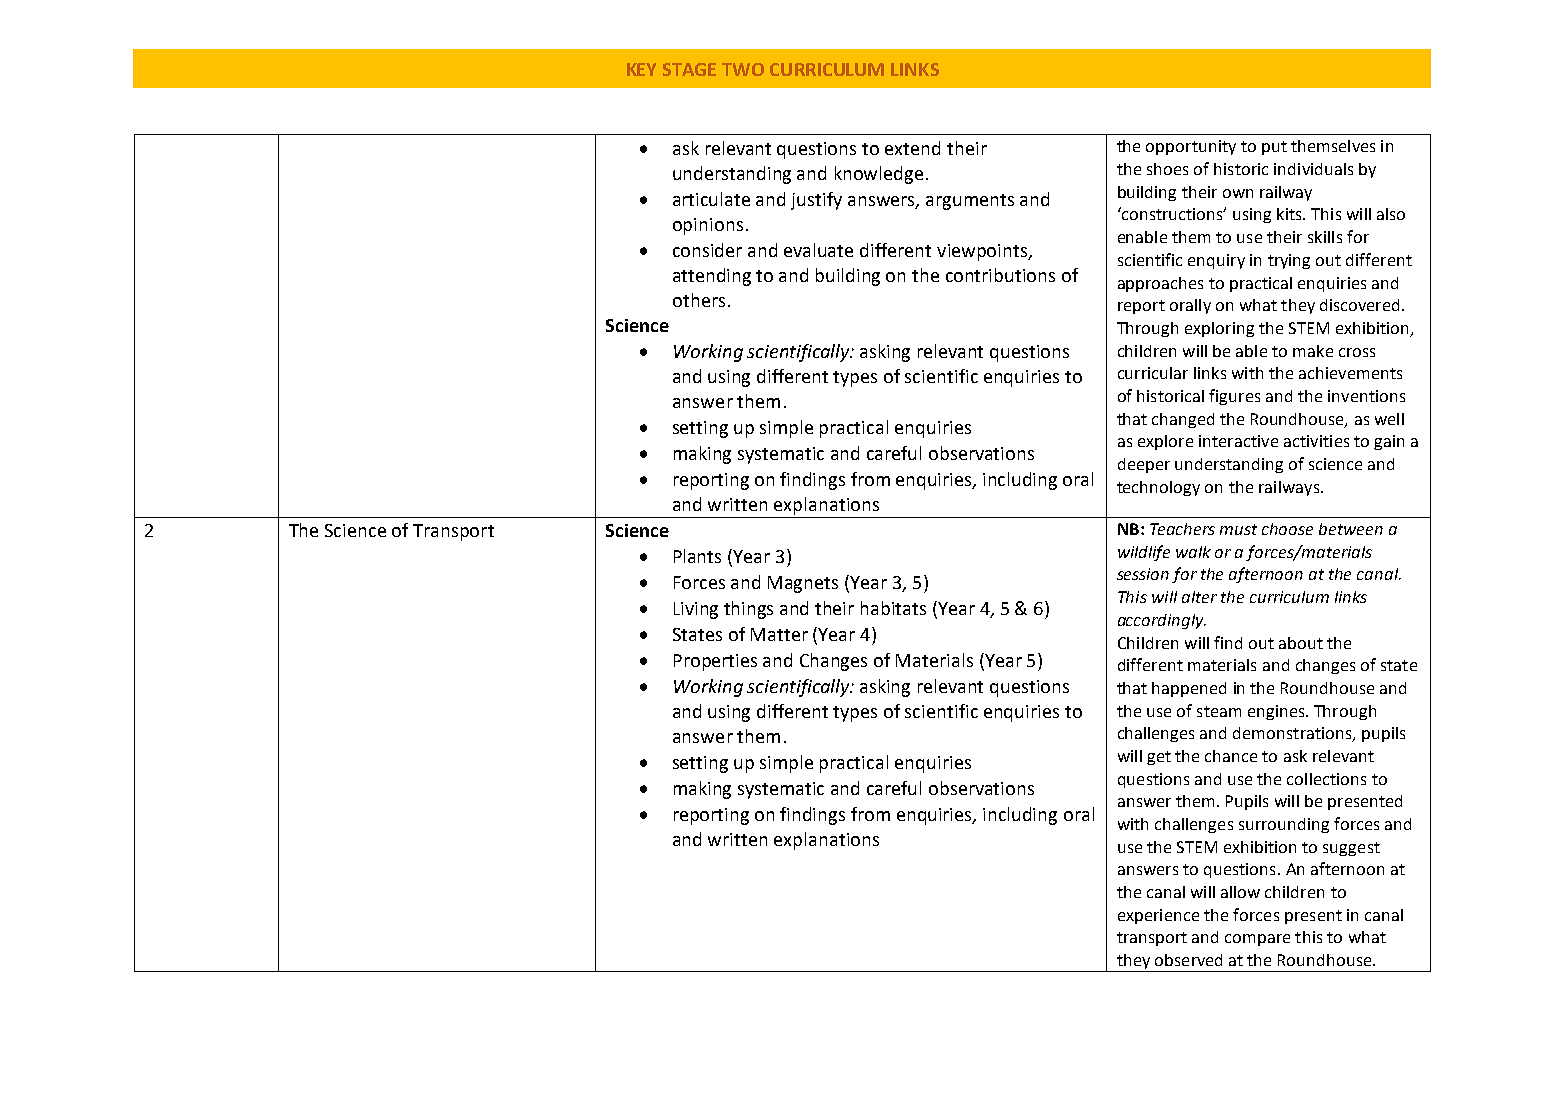  I want to click on Properties, so click(715, 662).
